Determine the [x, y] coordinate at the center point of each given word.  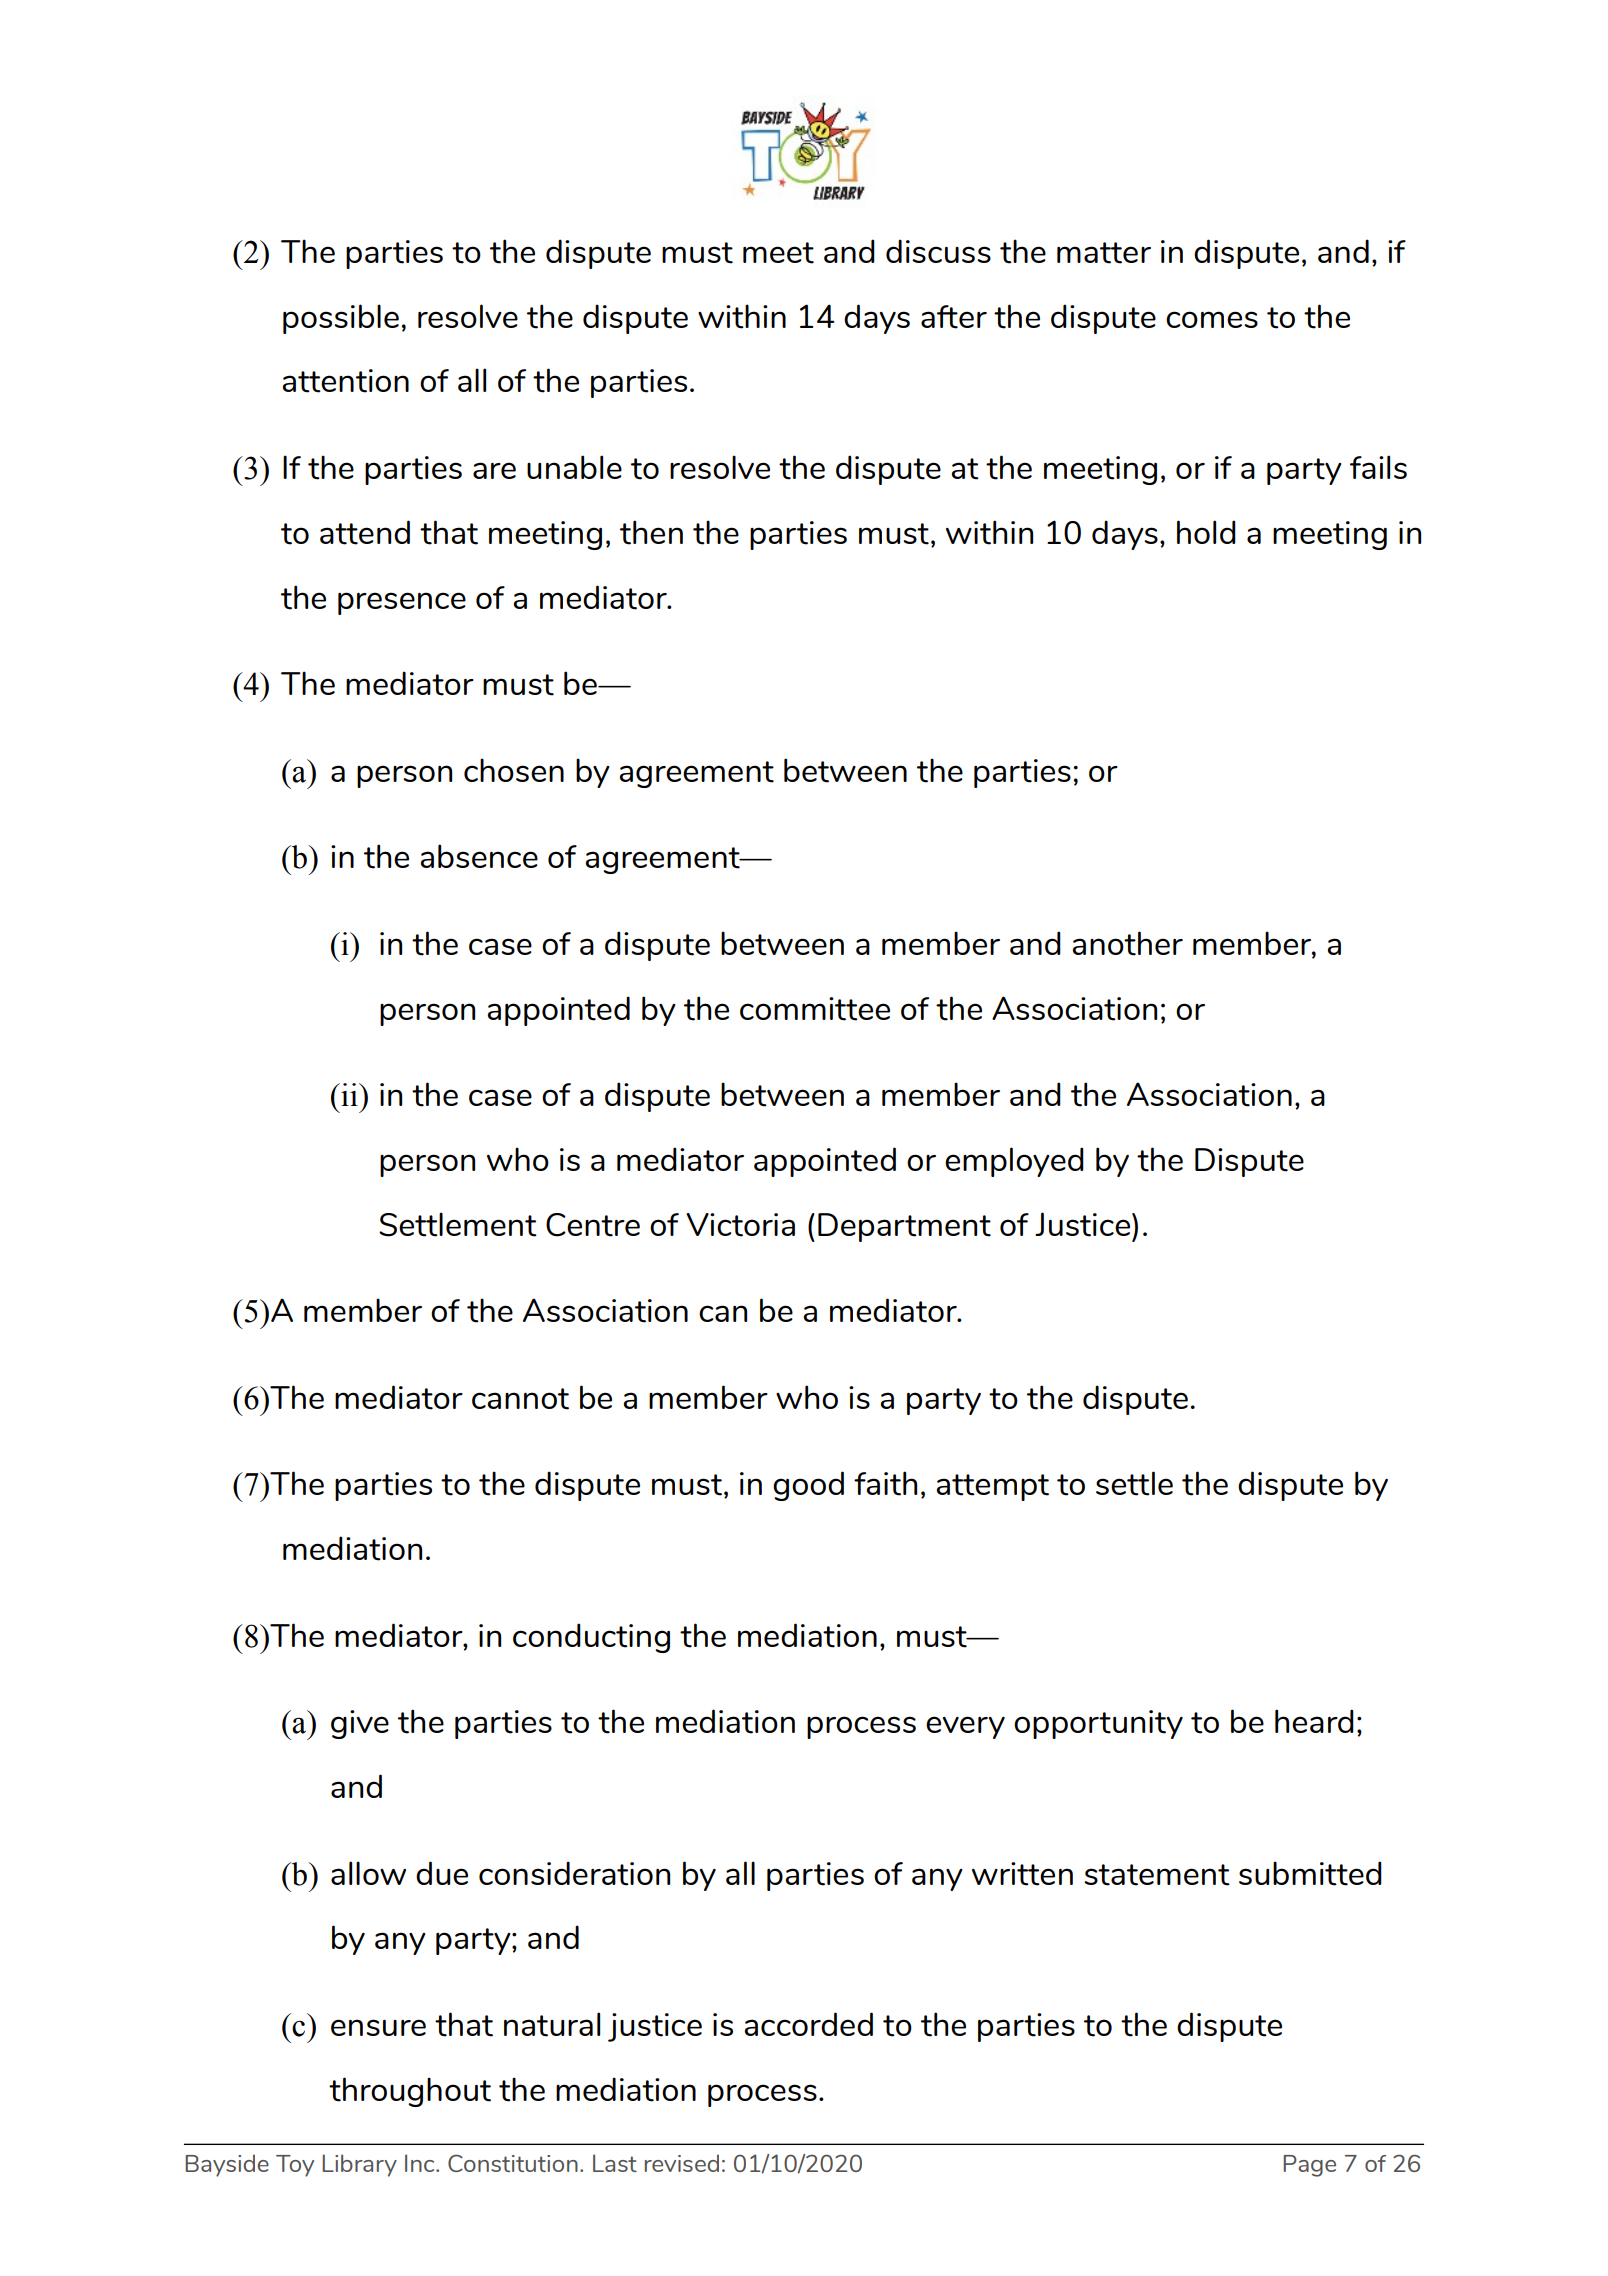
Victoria [740, 1225]
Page [1309, 2166]
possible [341, 319]
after [954, 317]
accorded [808, 2024]
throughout [410, 2092]
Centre [593, 1225]
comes [1212, 319]
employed [1014, 1162]
